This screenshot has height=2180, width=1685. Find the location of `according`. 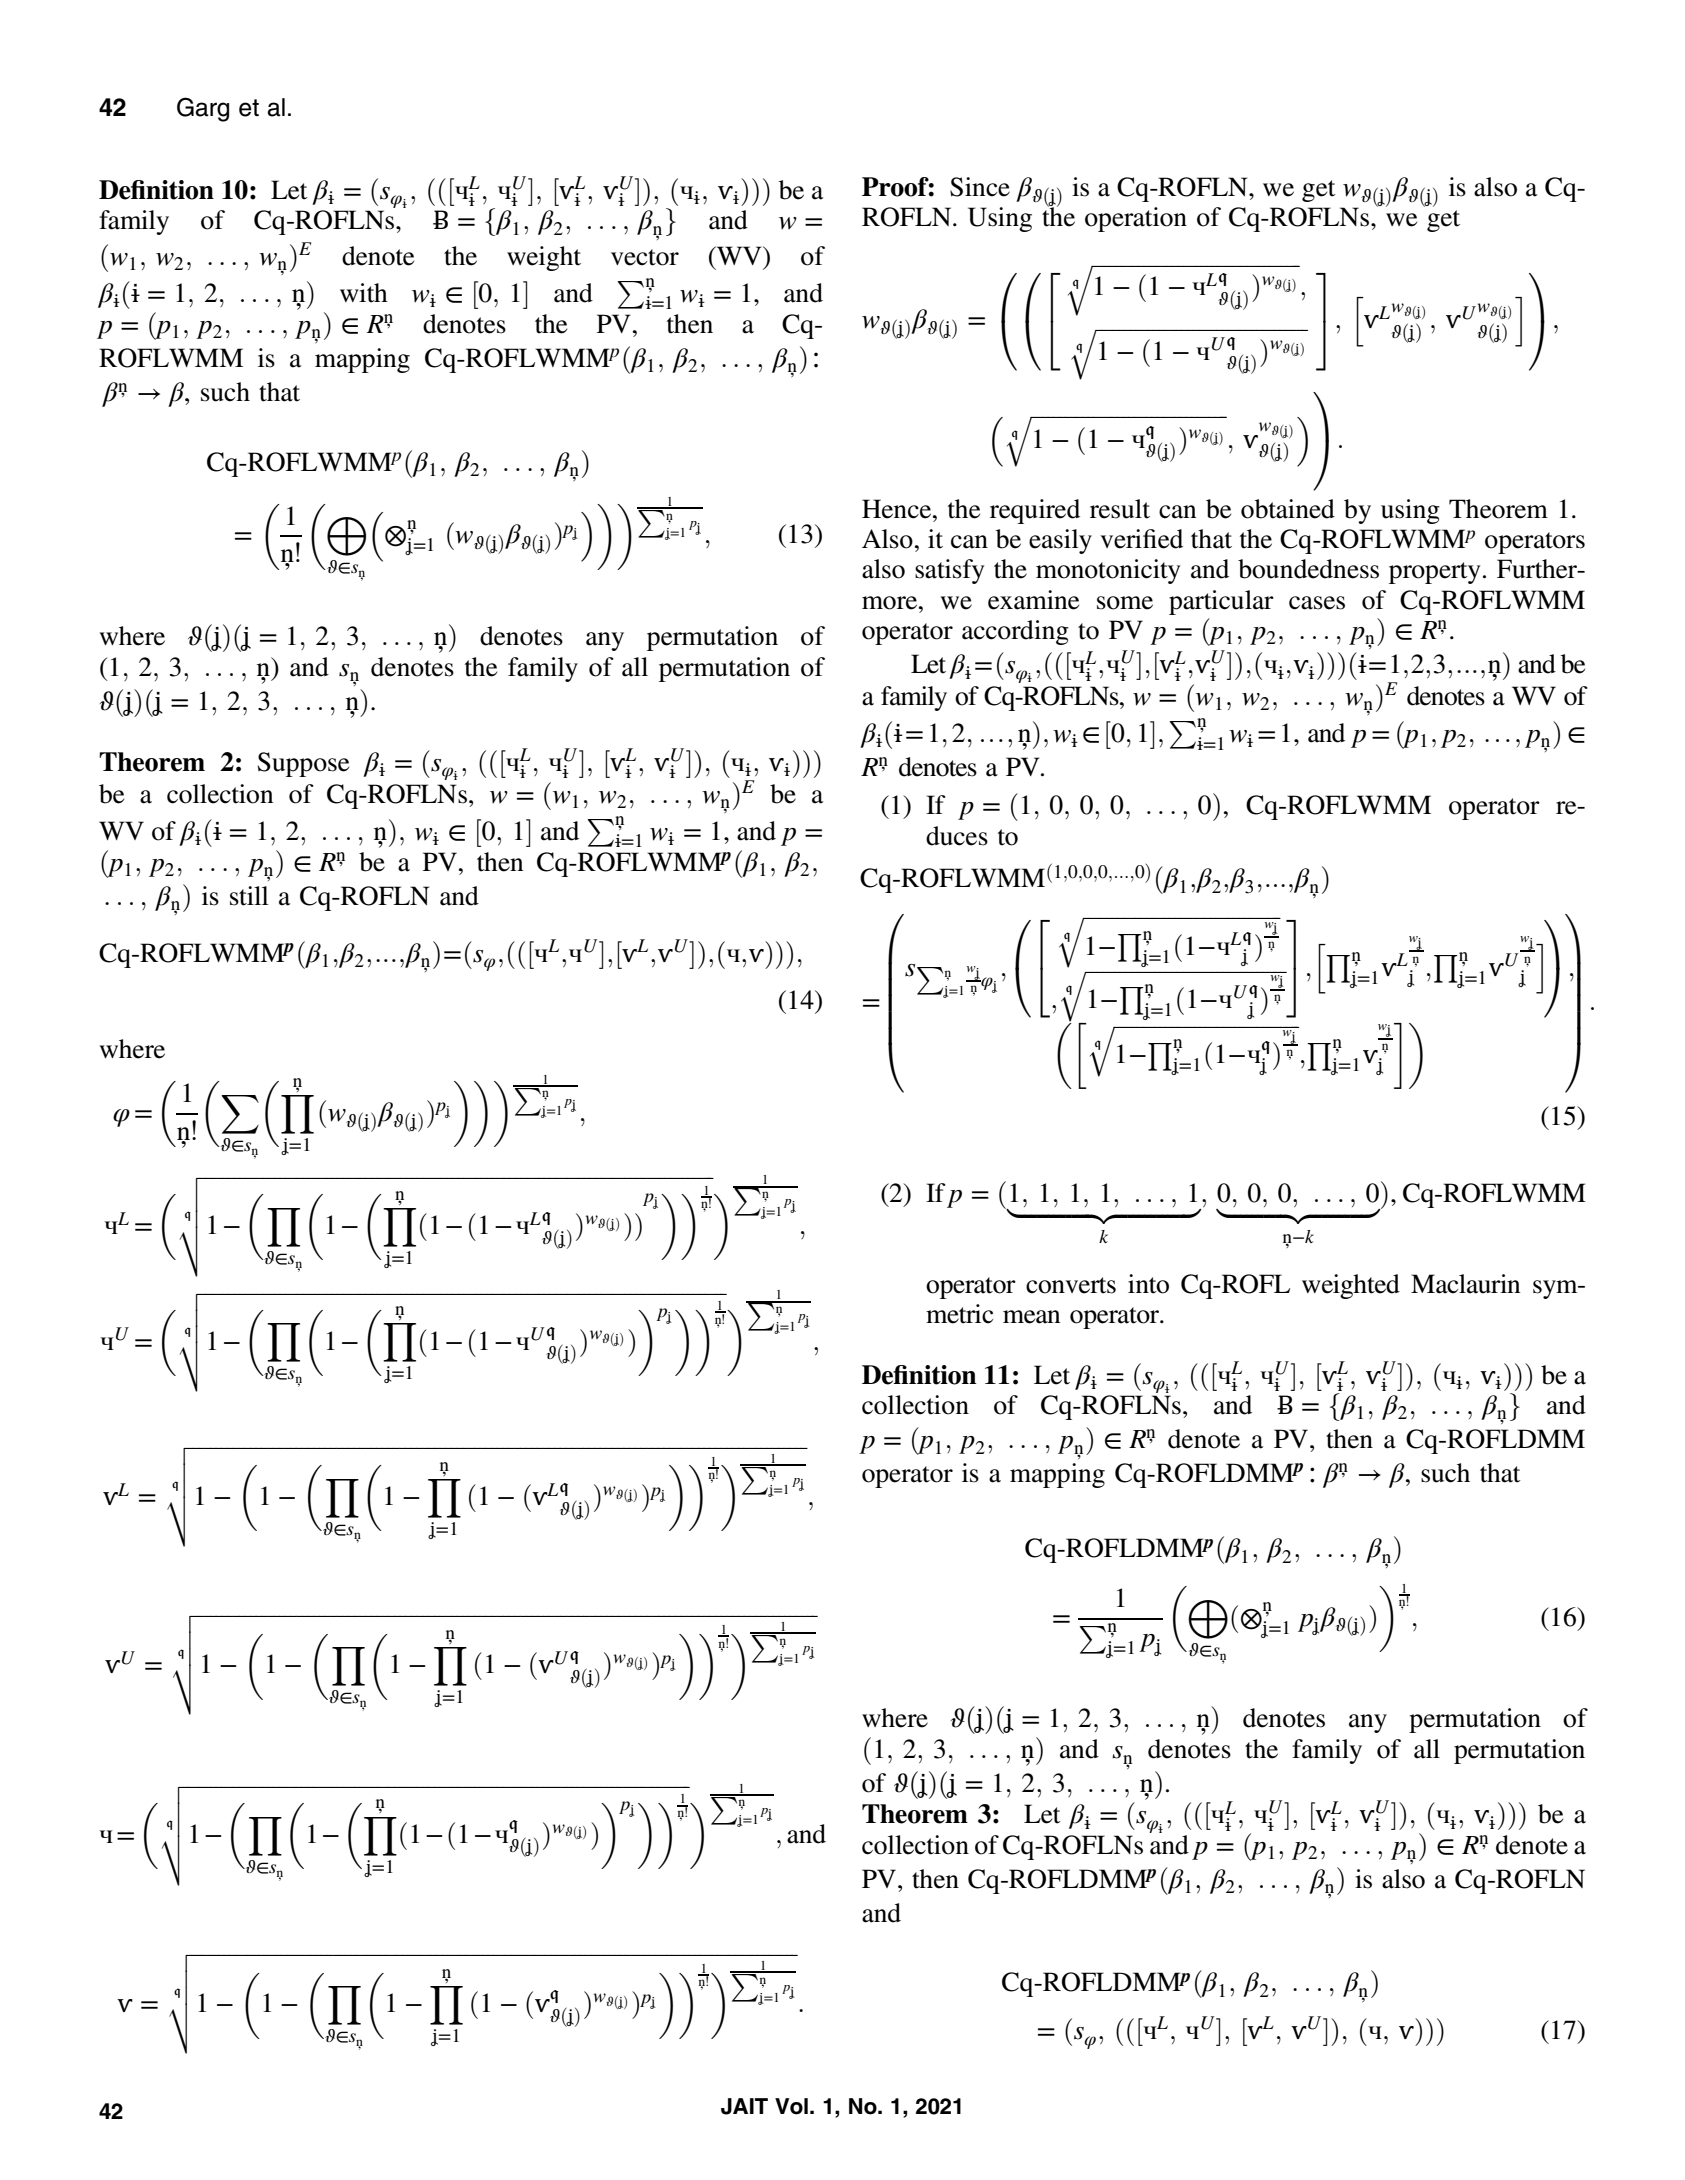

according is located at coordinates (1015, 632).
